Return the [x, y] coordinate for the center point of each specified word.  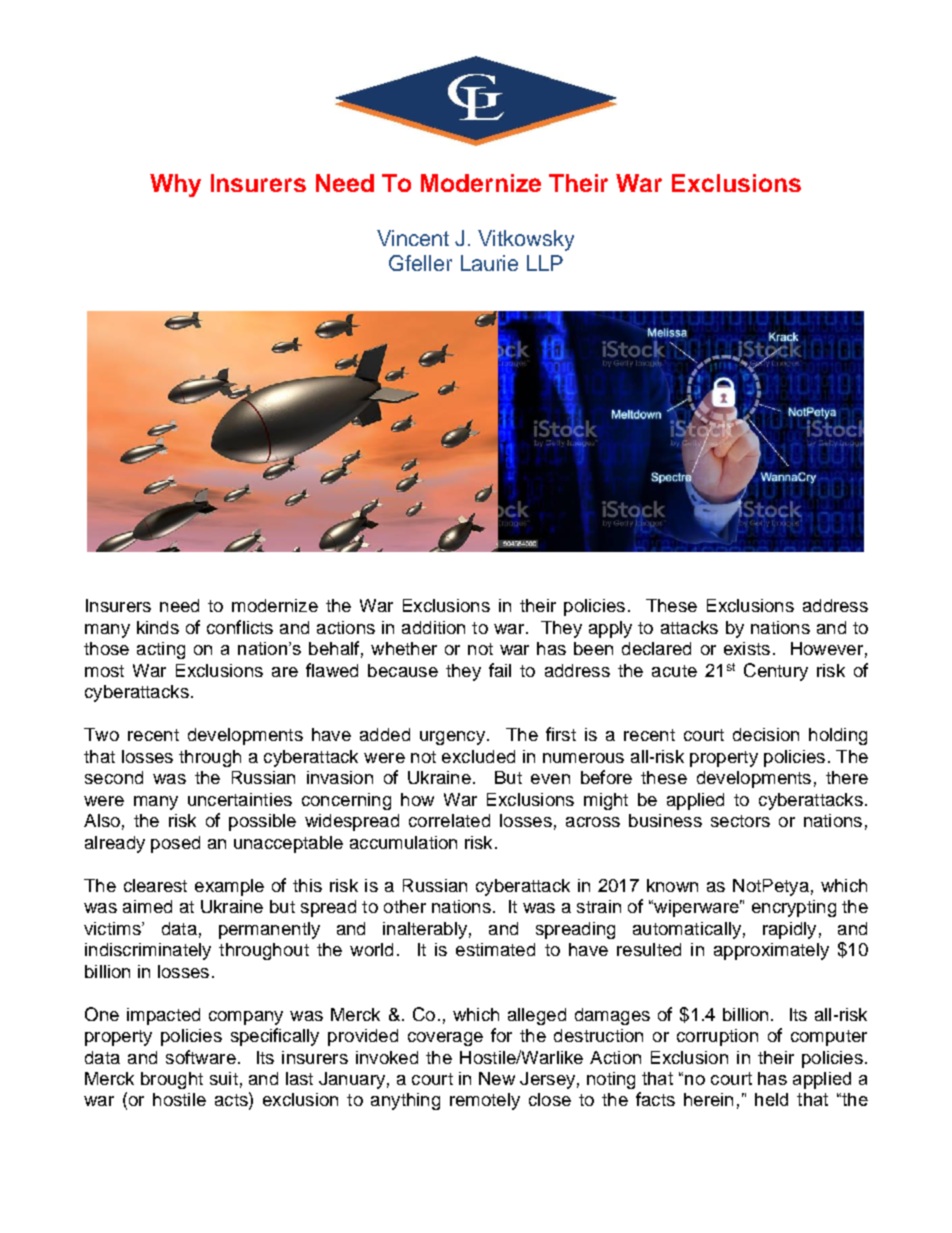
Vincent [413, 238]
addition [433, 627]
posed [175, 844]
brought [172, 1080]
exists [747, 648]
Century [776, 672]
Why [175, 185]
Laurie [489, 263]
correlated [449, 820]
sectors [740, 821]
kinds [158, 627]
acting [161, 650]
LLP [545, 263]
